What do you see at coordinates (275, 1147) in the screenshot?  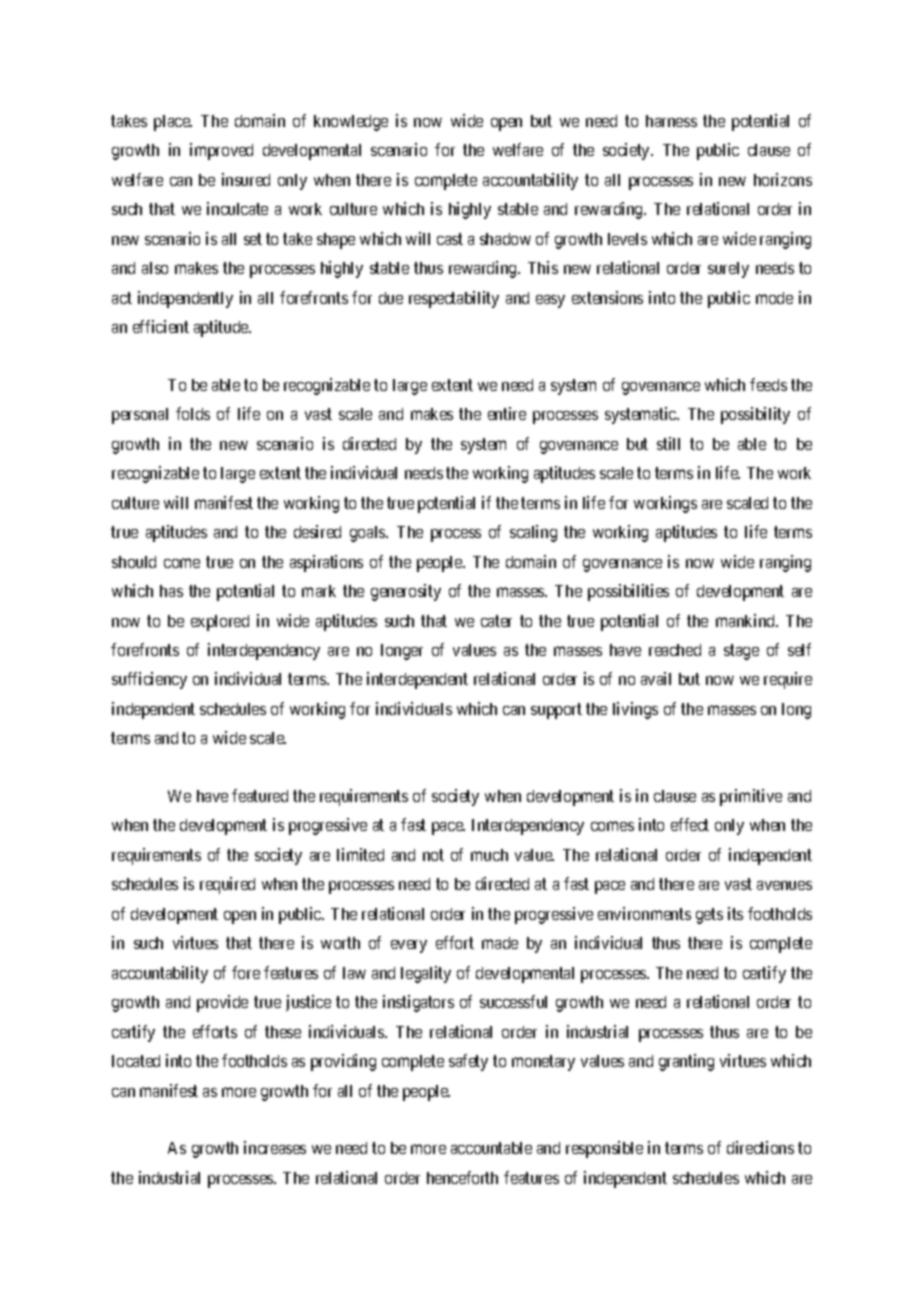 I see `increases` at bounding box center [275, 1147].
